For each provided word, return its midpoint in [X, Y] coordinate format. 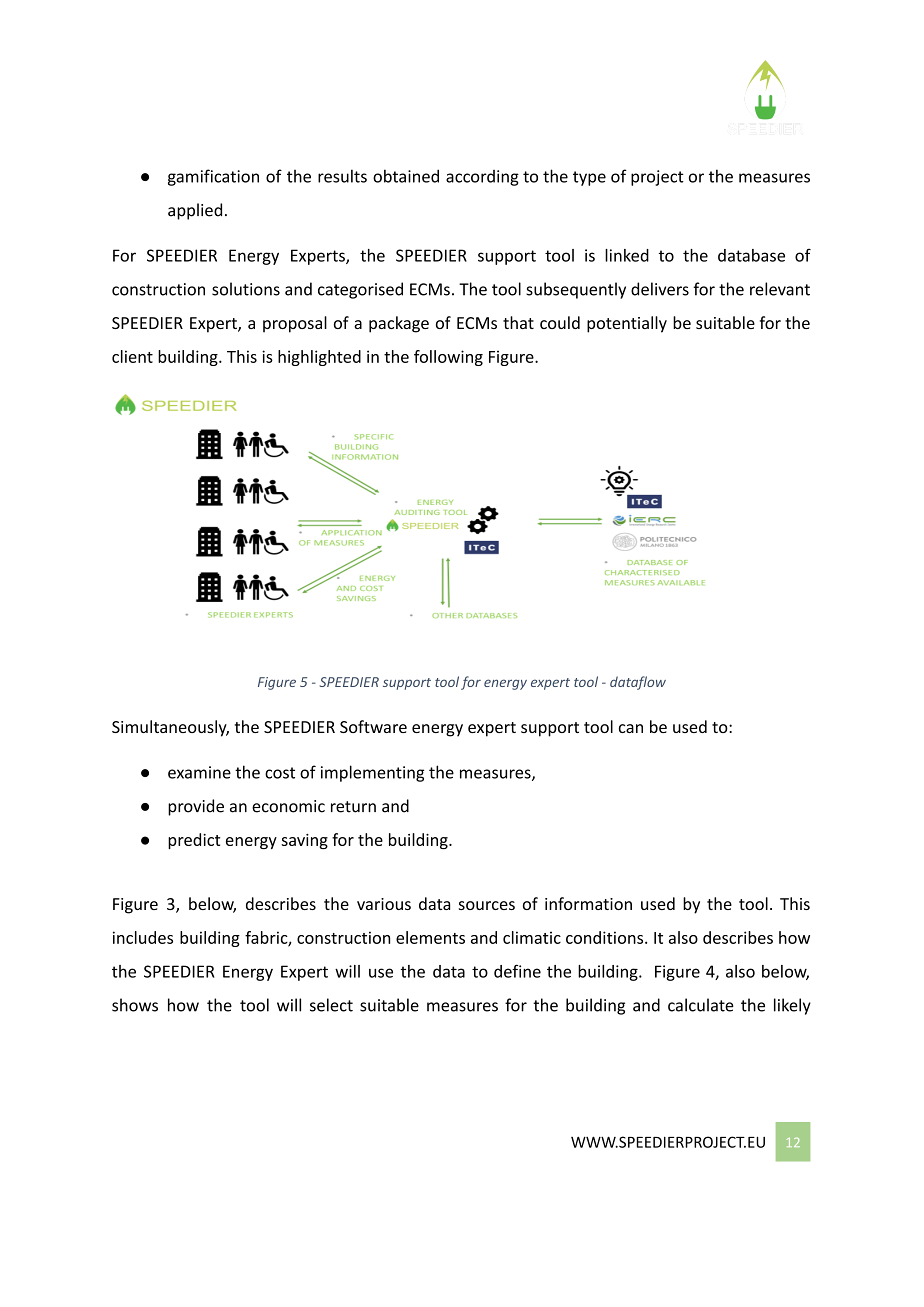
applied [195, 211]
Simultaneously [170, 728]
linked [627, 255]
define [517, 971]
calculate [701, 1005]
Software [373, 726]
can [631, 728]
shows [135, 1005]
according [482, 178]
